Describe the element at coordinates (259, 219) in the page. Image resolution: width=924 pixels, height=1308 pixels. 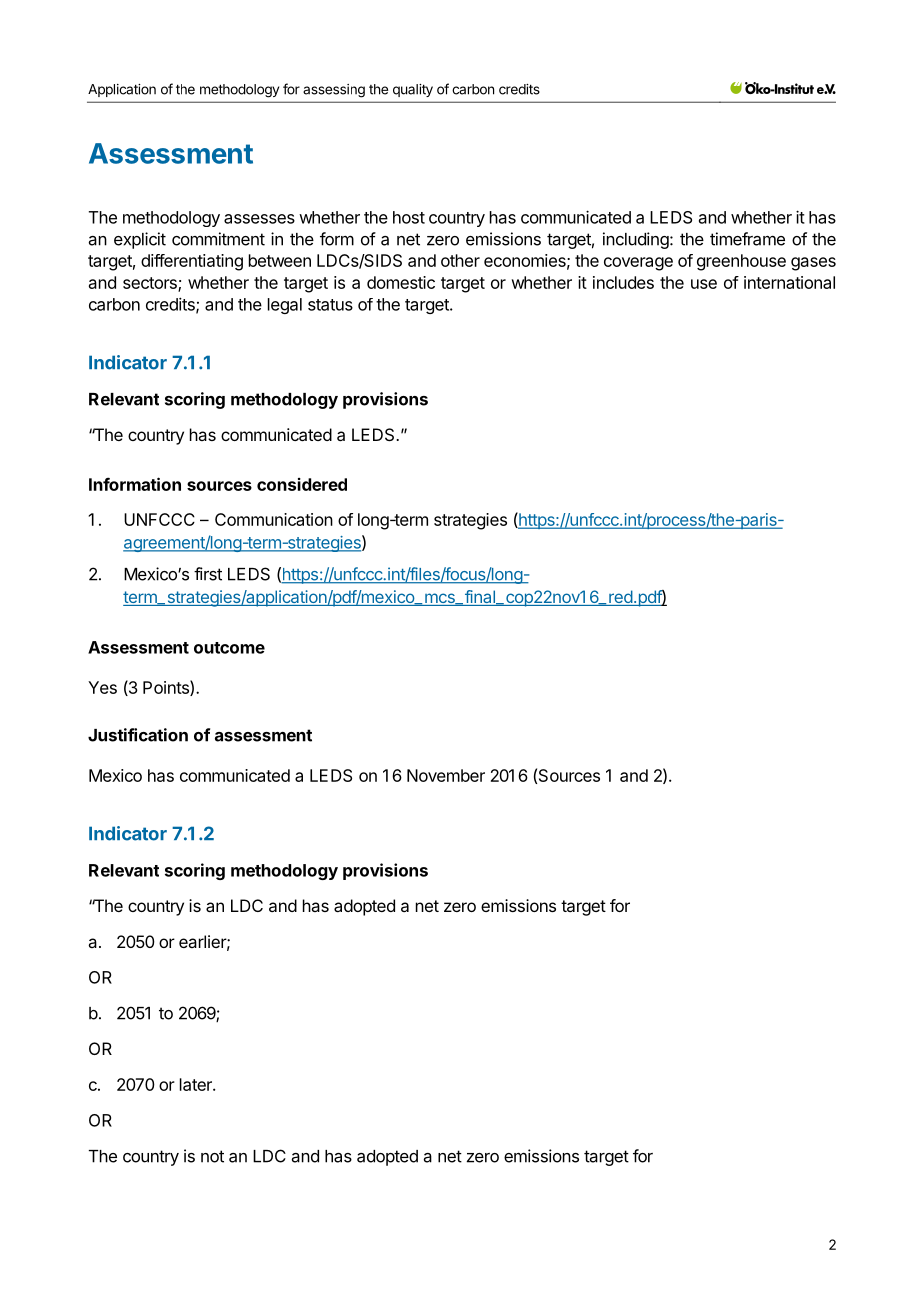
I see `assesses` at that location.
